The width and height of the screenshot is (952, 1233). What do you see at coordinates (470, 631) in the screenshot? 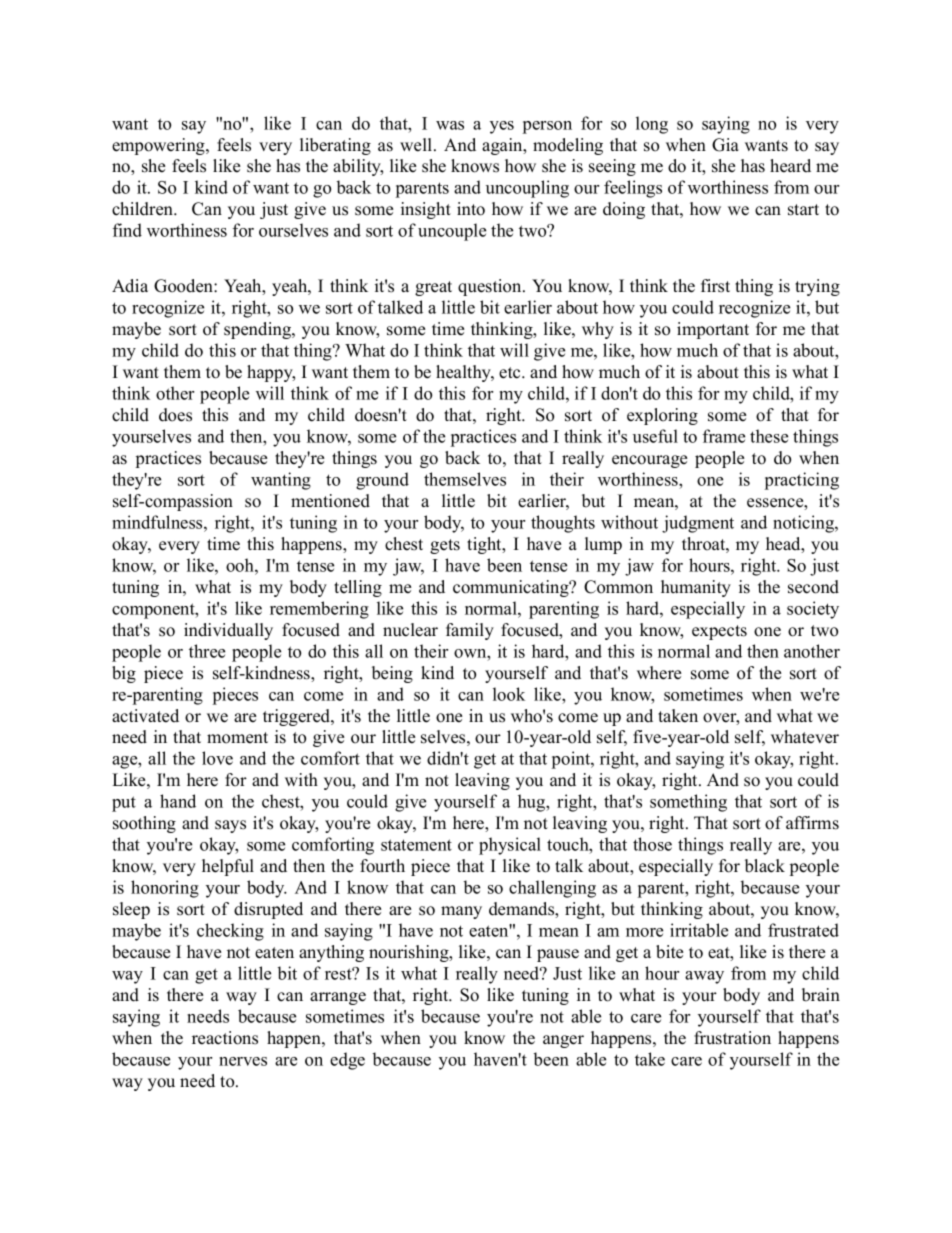
I see `family` at bounding box center [470, 631].
